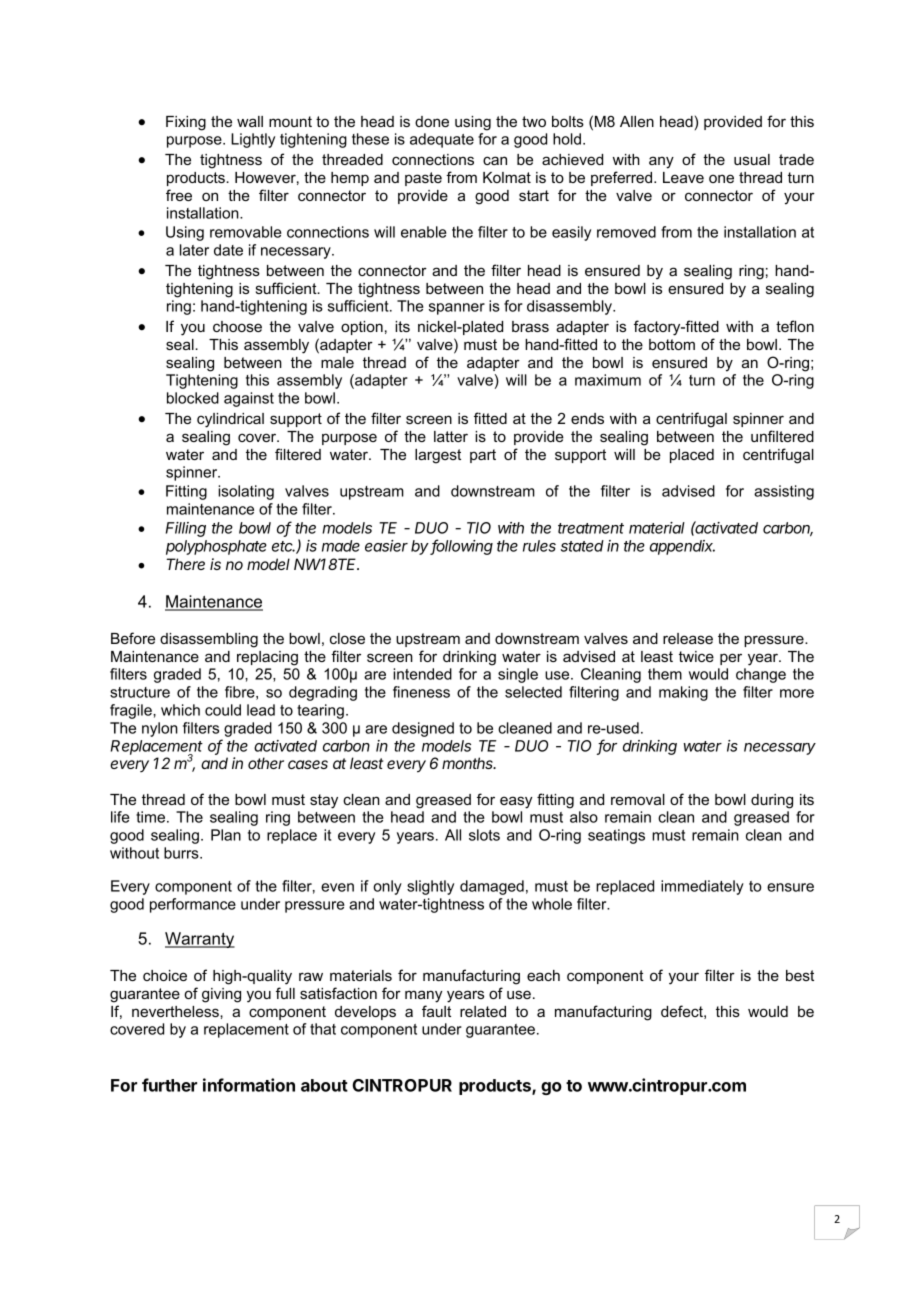 The width and height of the screenshot is (924, 1308). Describe the element at coordinates (752, 159) in the screenshot. I see `usual` at that location.
